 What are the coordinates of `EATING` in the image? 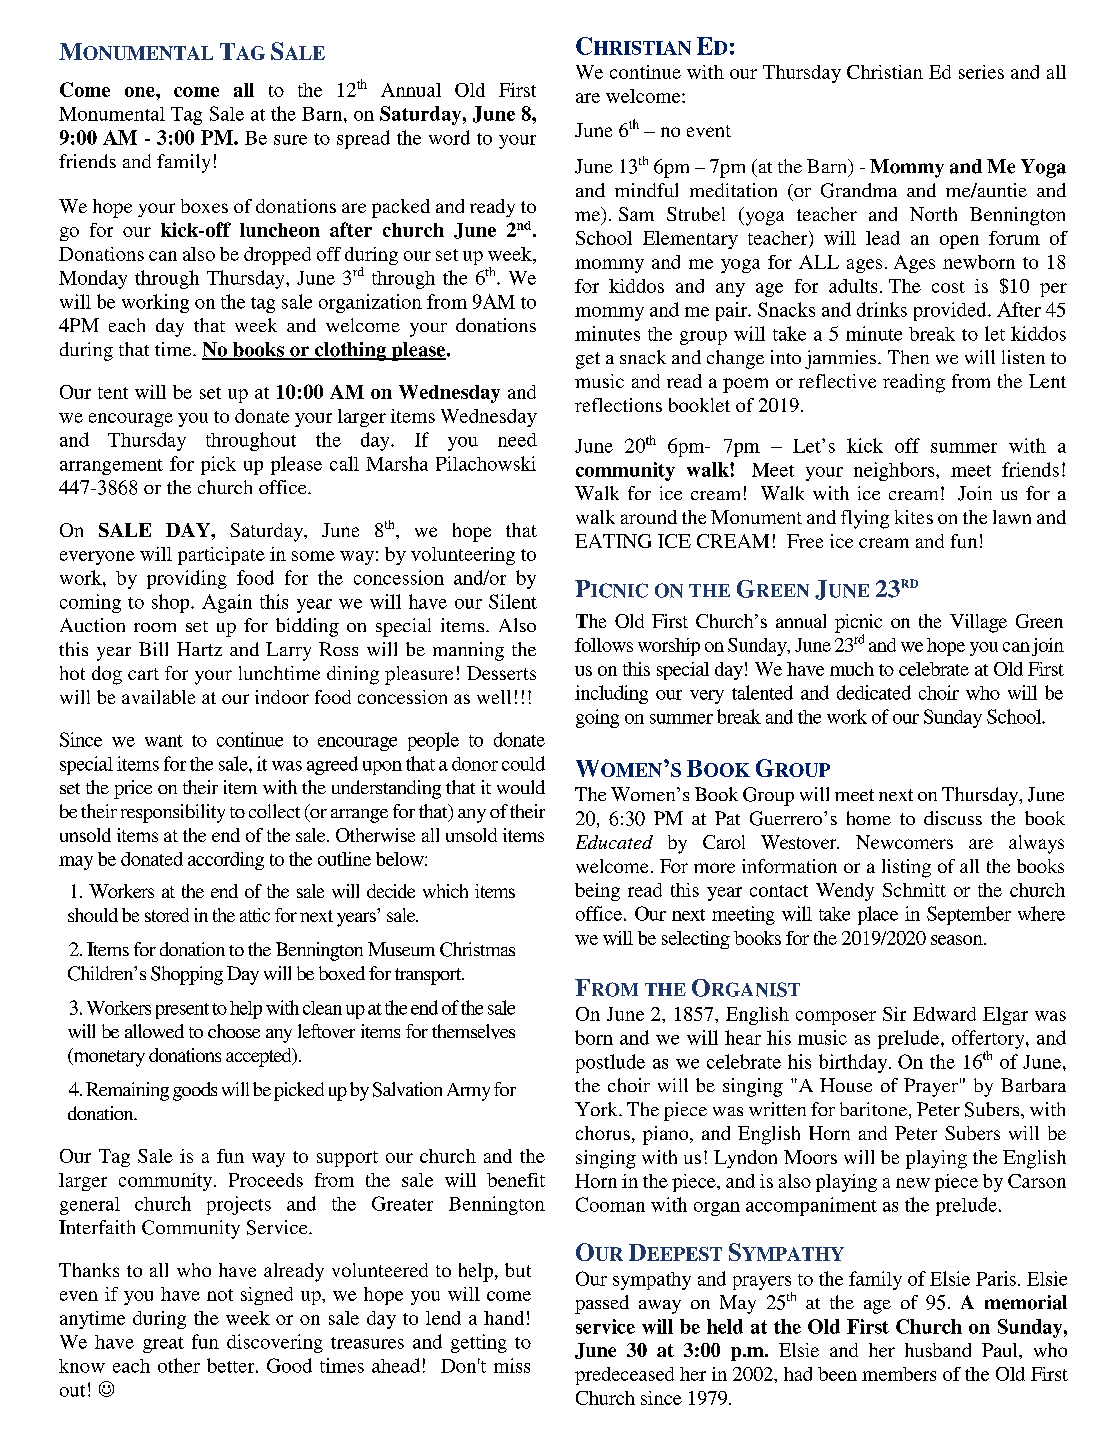 It's located at (613, 541).
